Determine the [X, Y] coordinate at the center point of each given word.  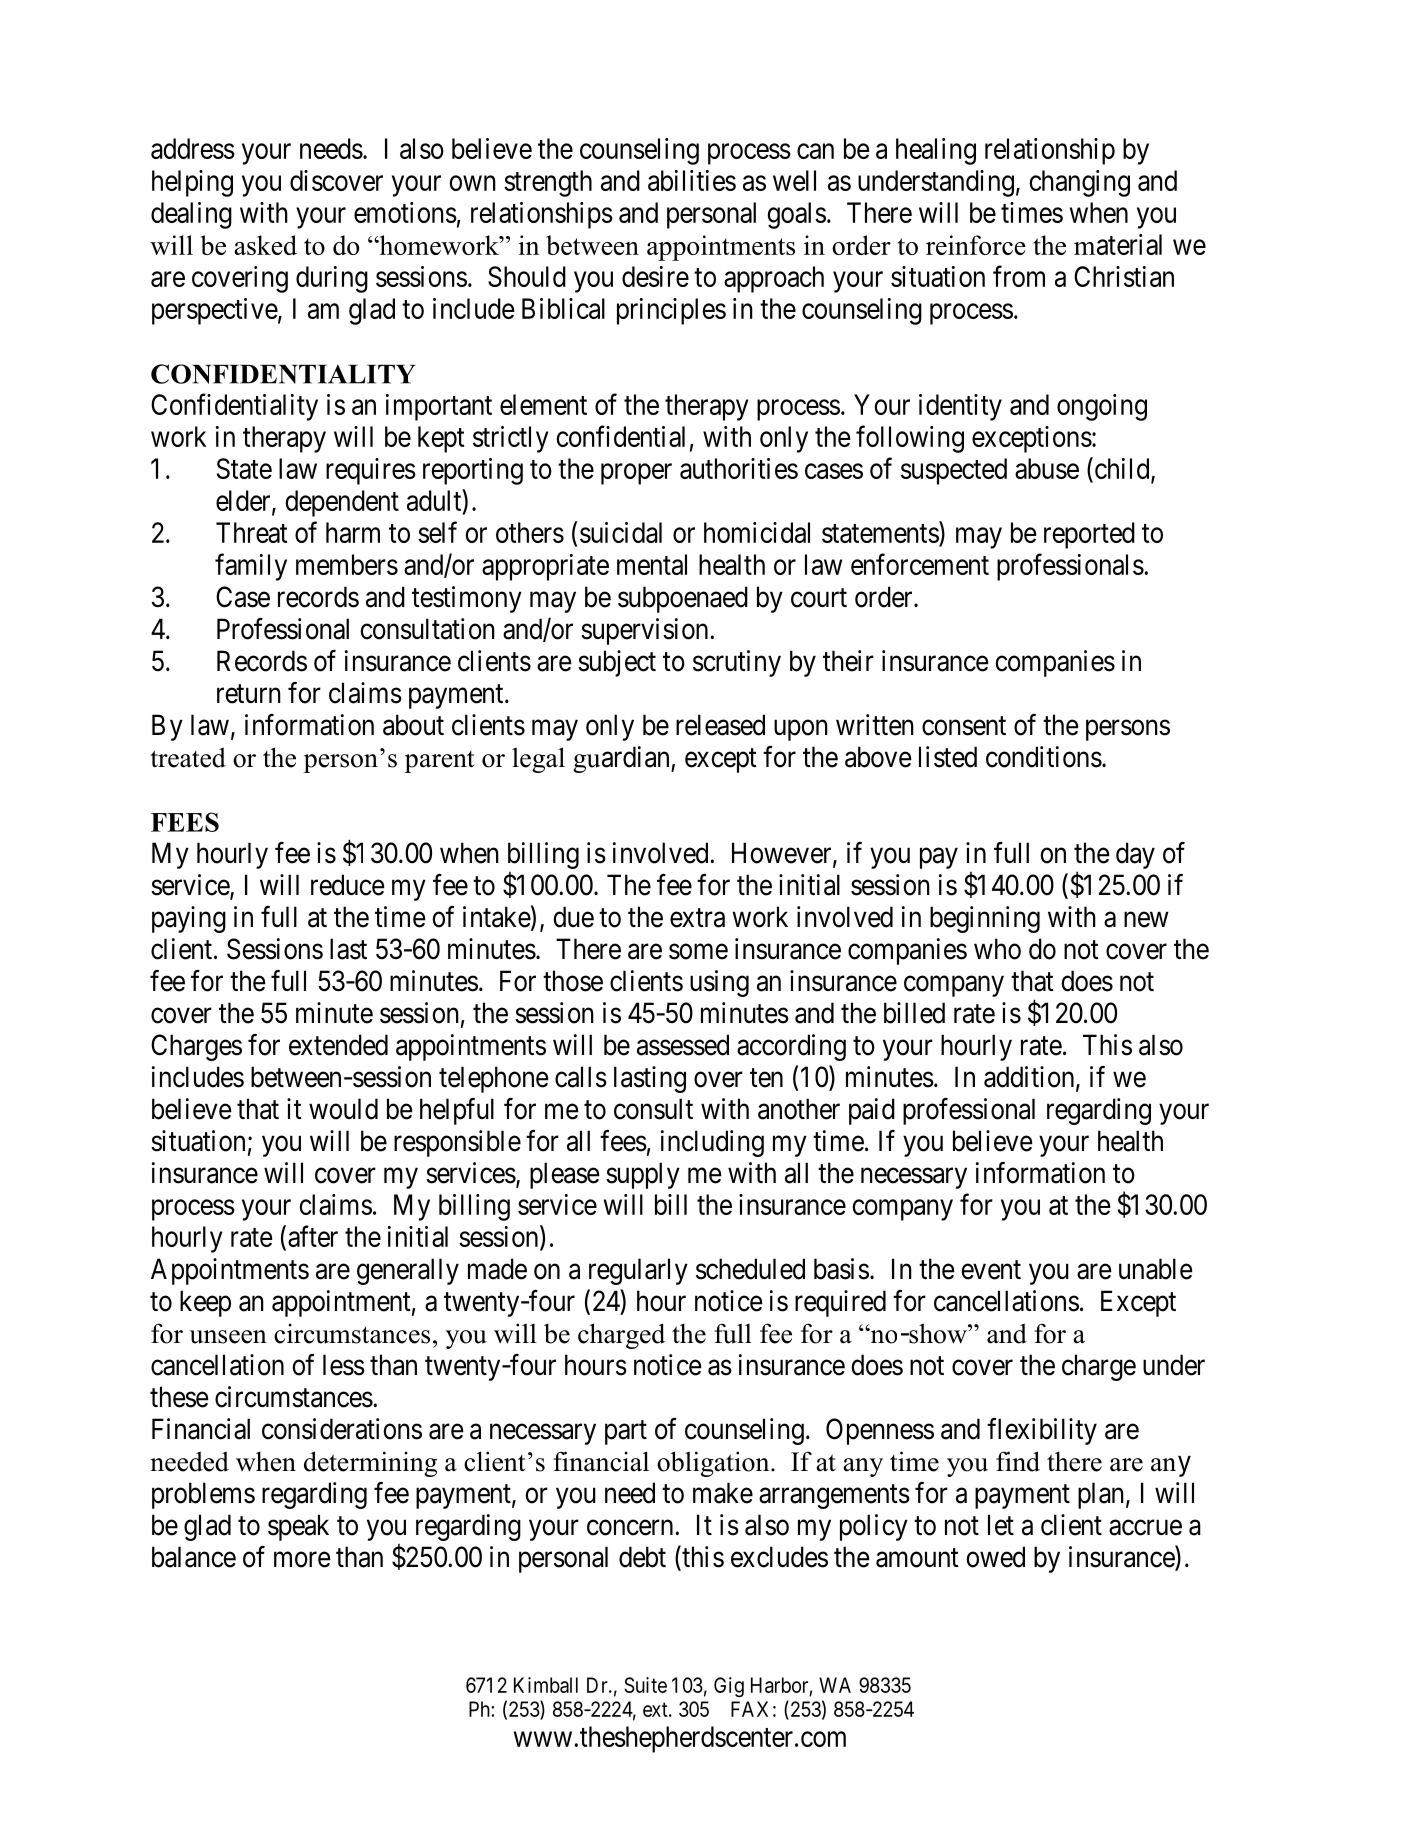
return [249, 694]
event [991, 1270]
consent [964, 726]
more [302, 1560]
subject [617, 663]
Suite [645, 1685]
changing [1079, 183]
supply [643, 1175]
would [343, 1109]
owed [995, 1557]
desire [655, 276]
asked [265, 245]
